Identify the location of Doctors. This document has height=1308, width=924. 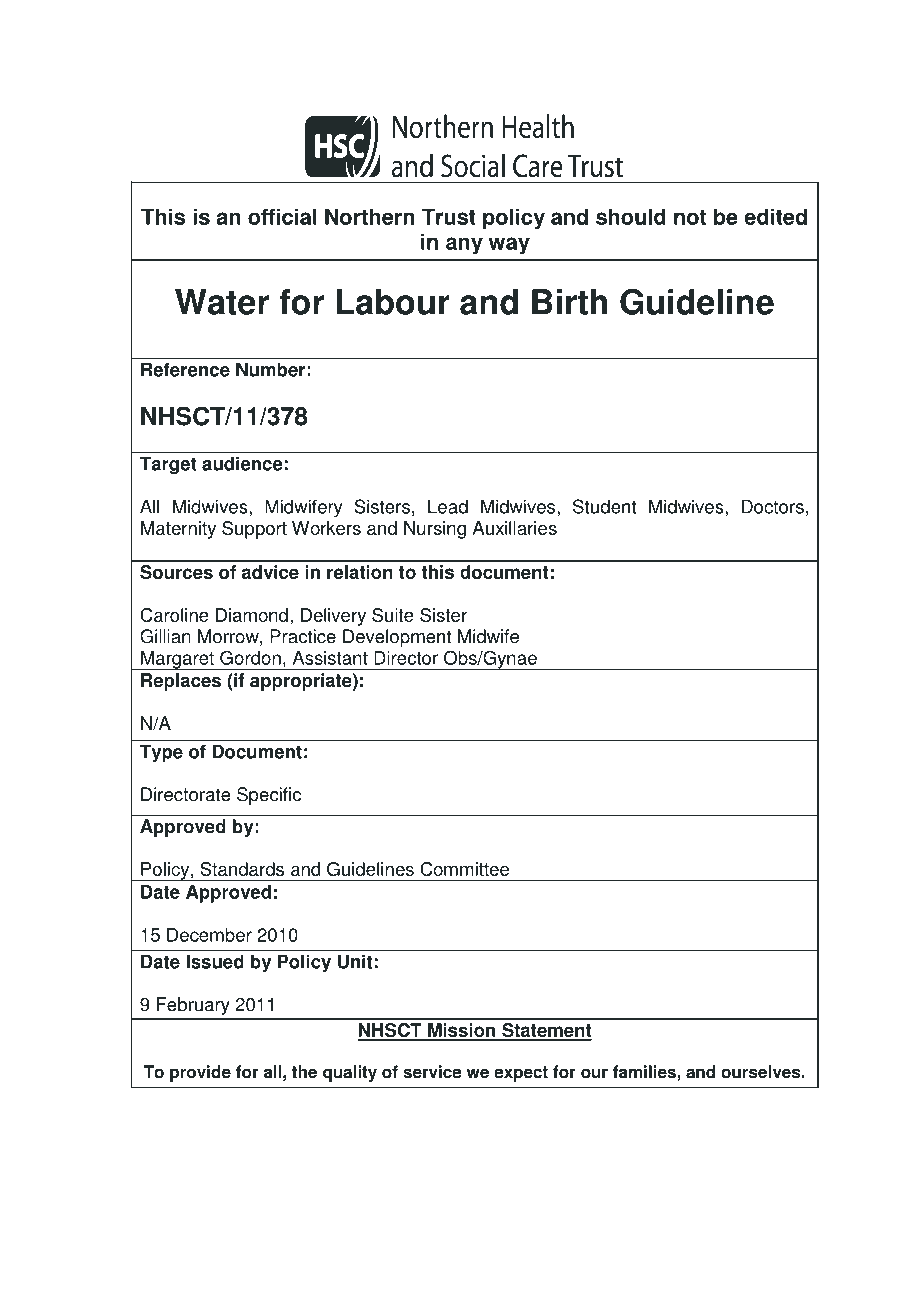
(773, 506).
